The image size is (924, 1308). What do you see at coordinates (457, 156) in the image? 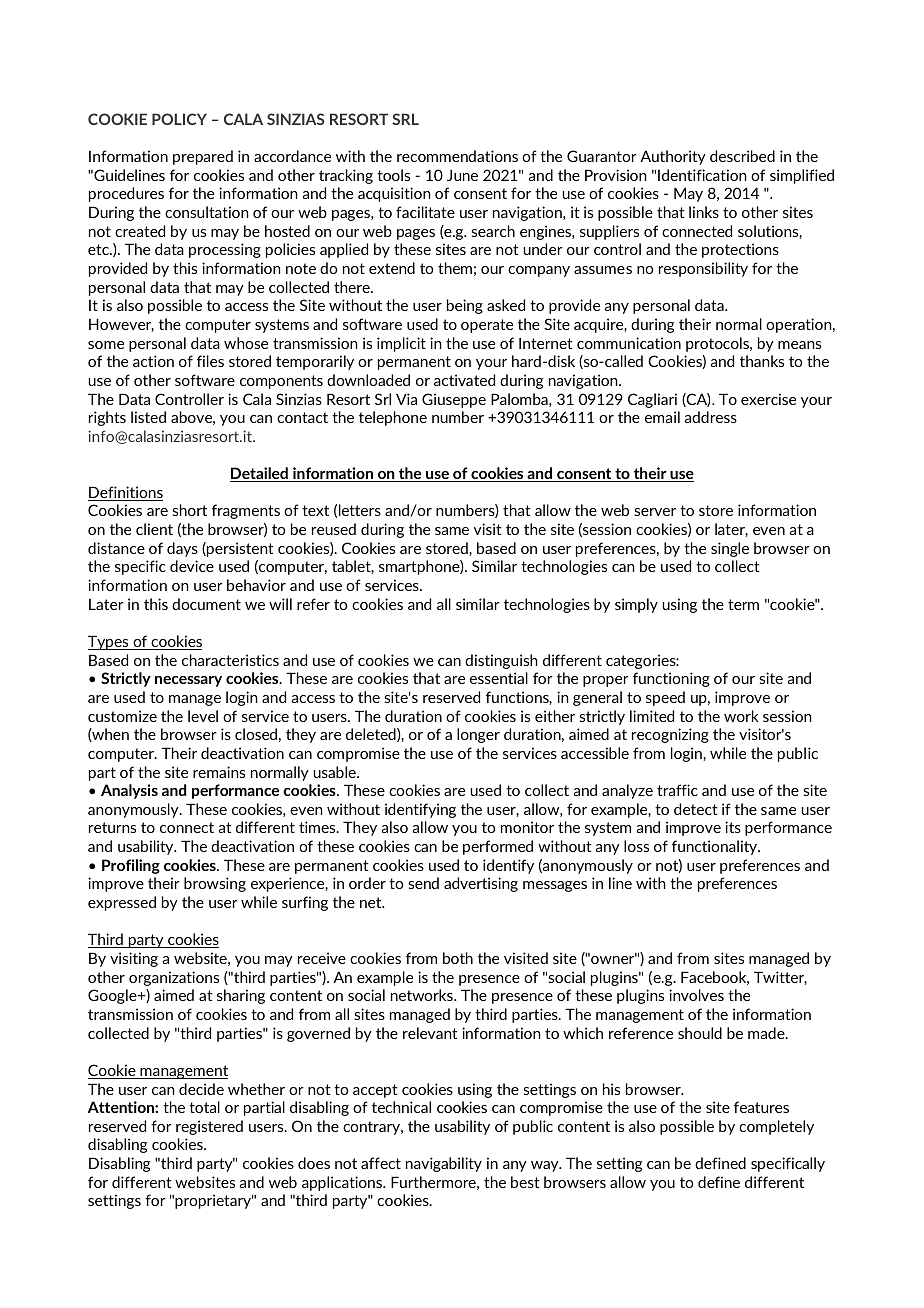
I see `recommendations` at bounding box center [457, 156].
